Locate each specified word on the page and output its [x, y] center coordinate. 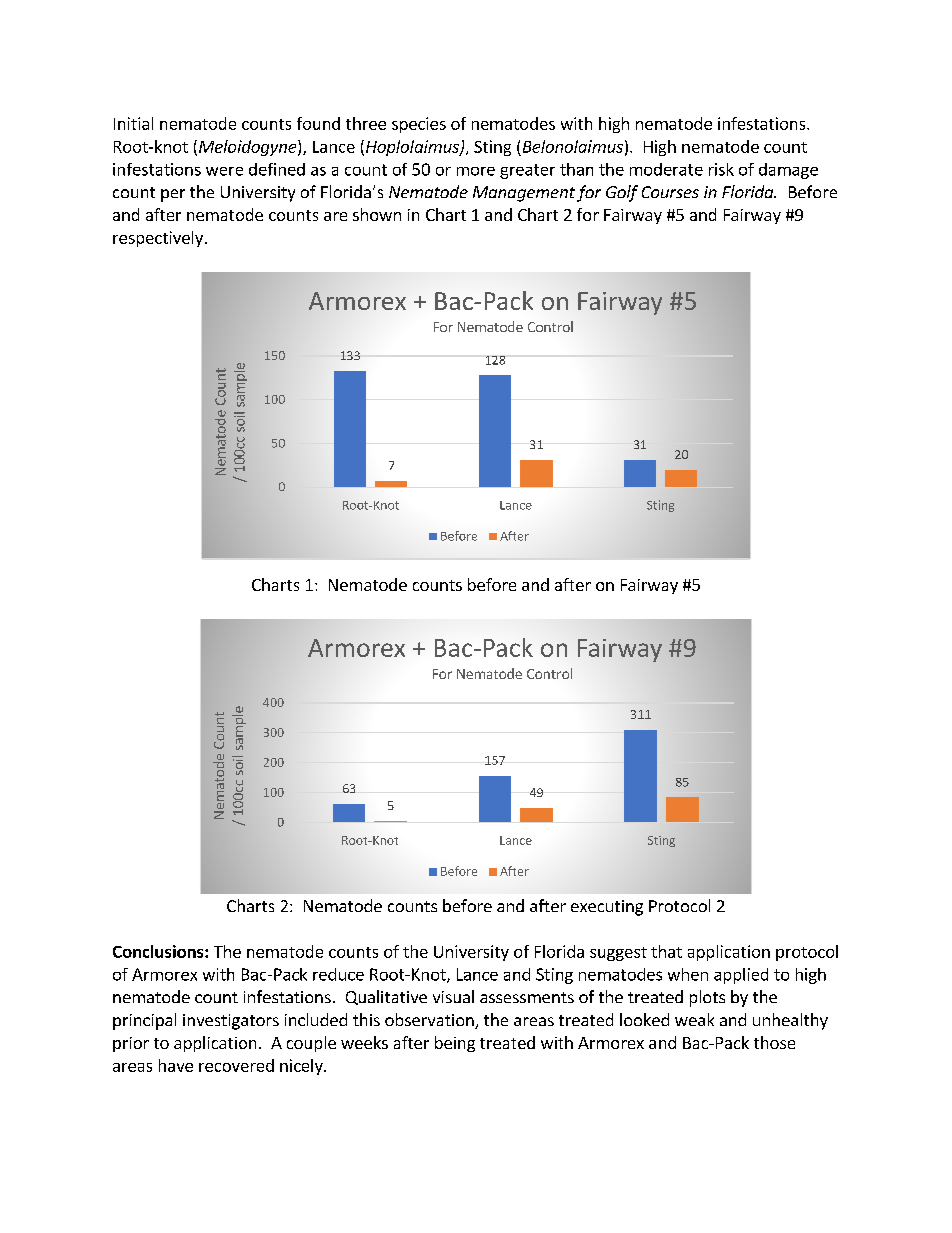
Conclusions [159, 951]
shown [377, 214]
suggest [618, 954]
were [224, 171]
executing [607, 908]
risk [721, 169]
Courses [670, 192]
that [666, 951]
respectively [158, 239]
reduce [338, 974]
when [688, 974]
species [419, 125]
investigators [231, 1022]
